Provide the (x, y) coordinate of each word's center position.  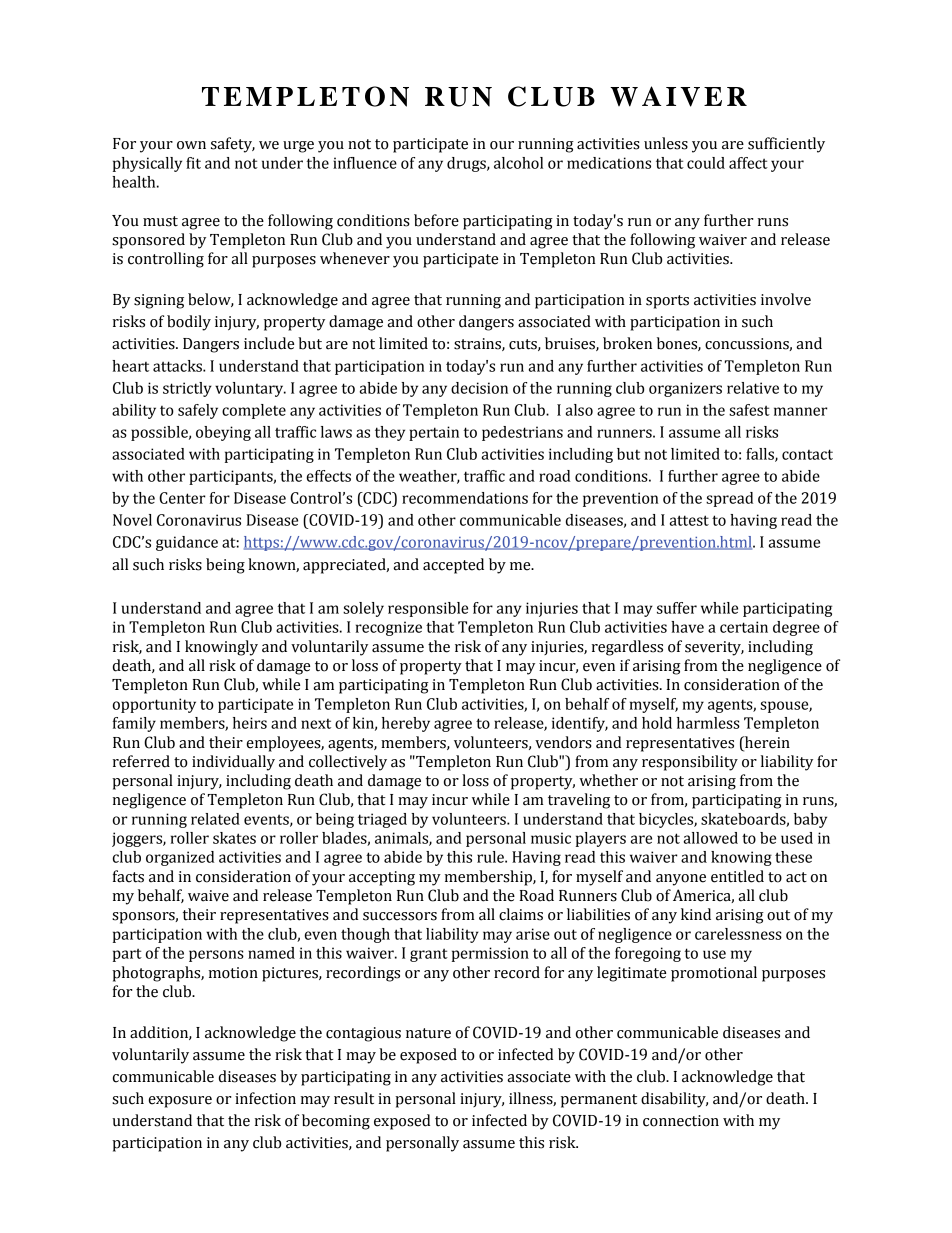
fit (193, 163)
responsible (428, 609)
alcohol (518, 163)
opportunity (154, 705)
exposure (180, 1102)
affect (748, 163)
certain (744, 627)
